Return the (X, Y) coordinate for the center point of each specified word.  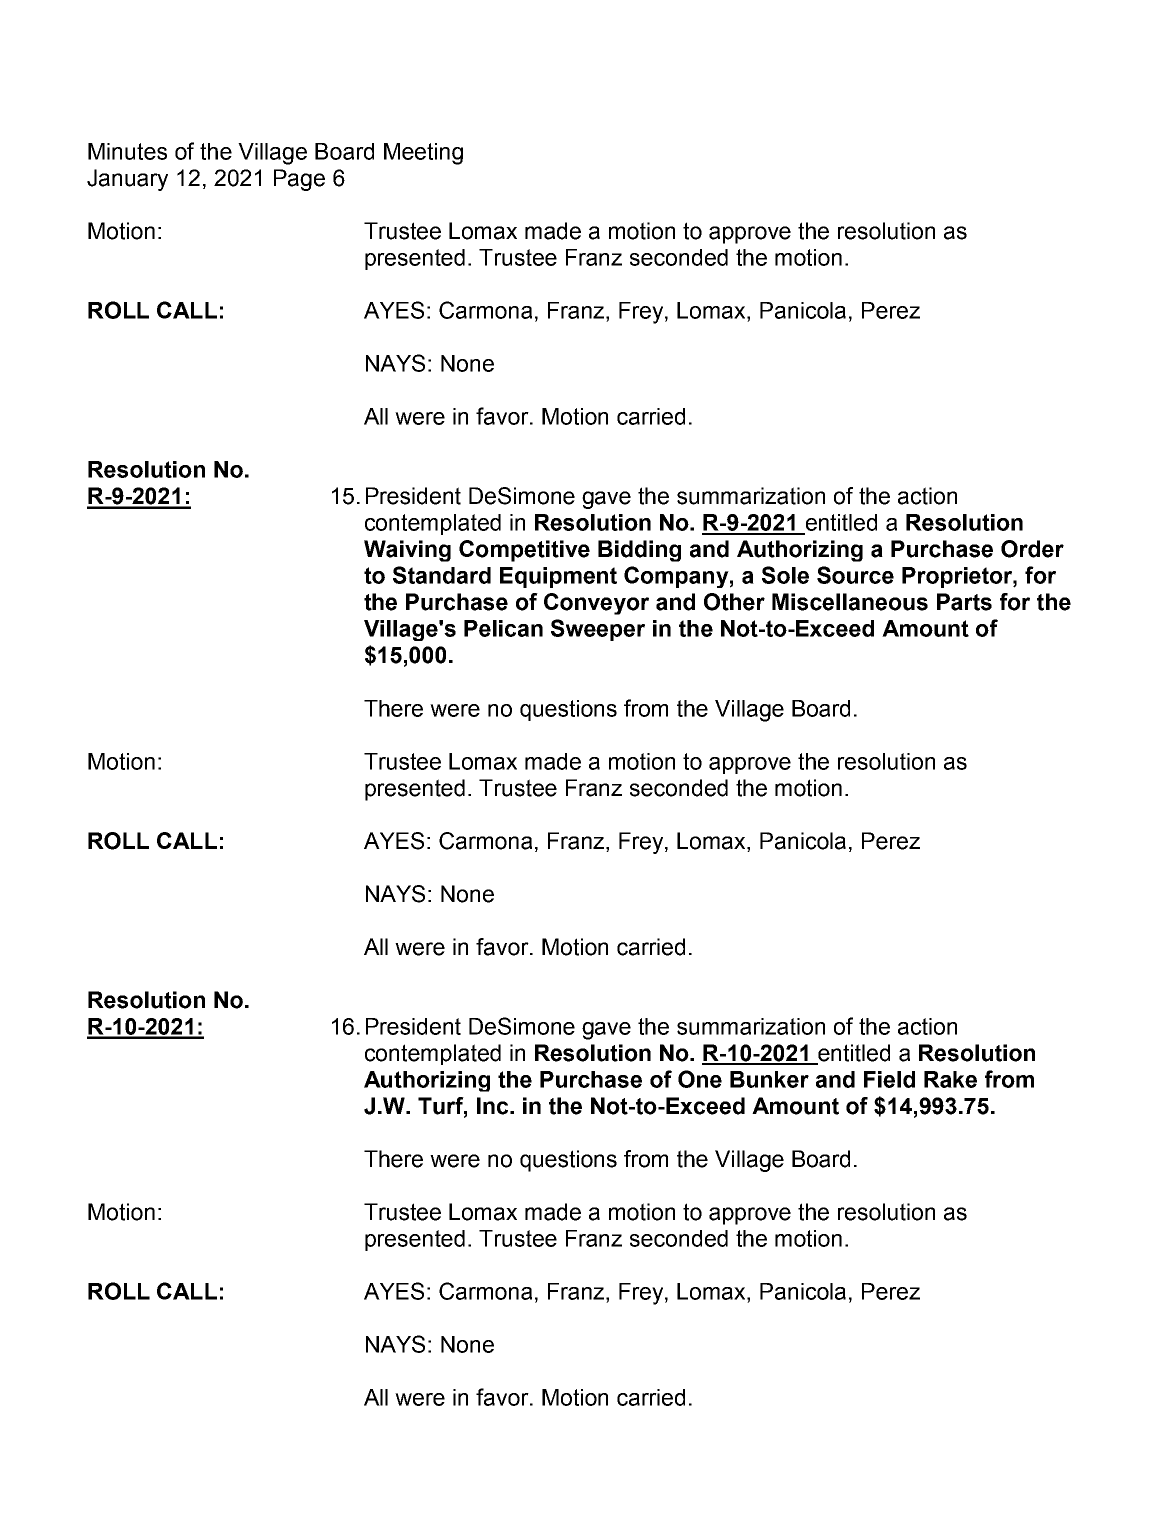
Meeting (423, 154)
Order (1032, 549)
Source (855, 575)
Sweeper (598, 630)
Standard (442, 575)
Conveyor (596, 604)
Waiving (407, 551)
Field (889, 1079)
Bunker (769, 1079)
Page (299, 180)
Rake (950, 1079)
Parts (964, 602)
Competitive (524, 551)
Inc (494, 1106)
